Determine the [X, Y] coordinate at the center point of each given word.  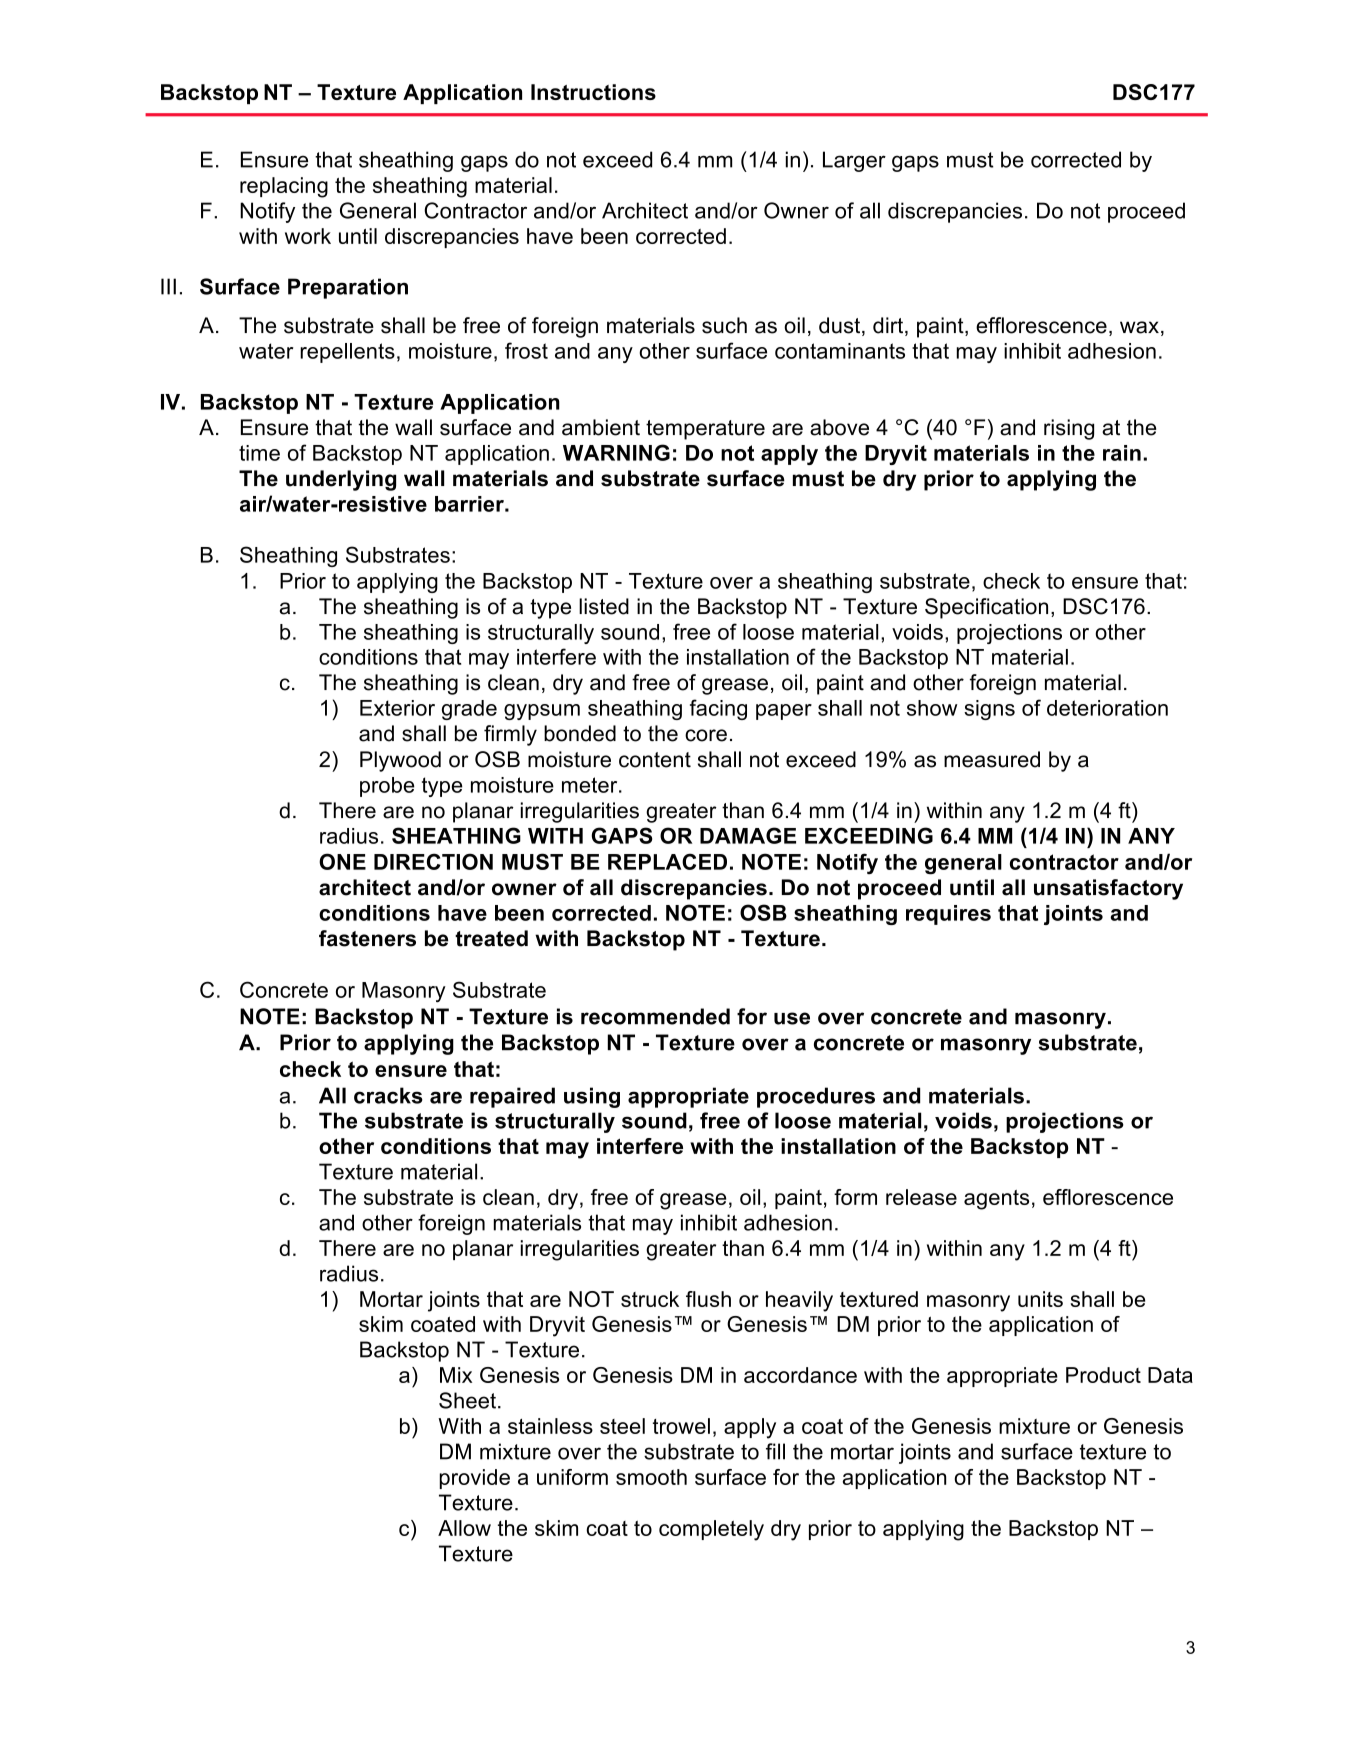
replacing [284, 187]
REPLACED [667, 861]
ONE [342, 861]
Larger [854, 161]
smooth [651, 1477]
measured [992, 759]
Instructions [593, 92]
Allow [464, 1528]
